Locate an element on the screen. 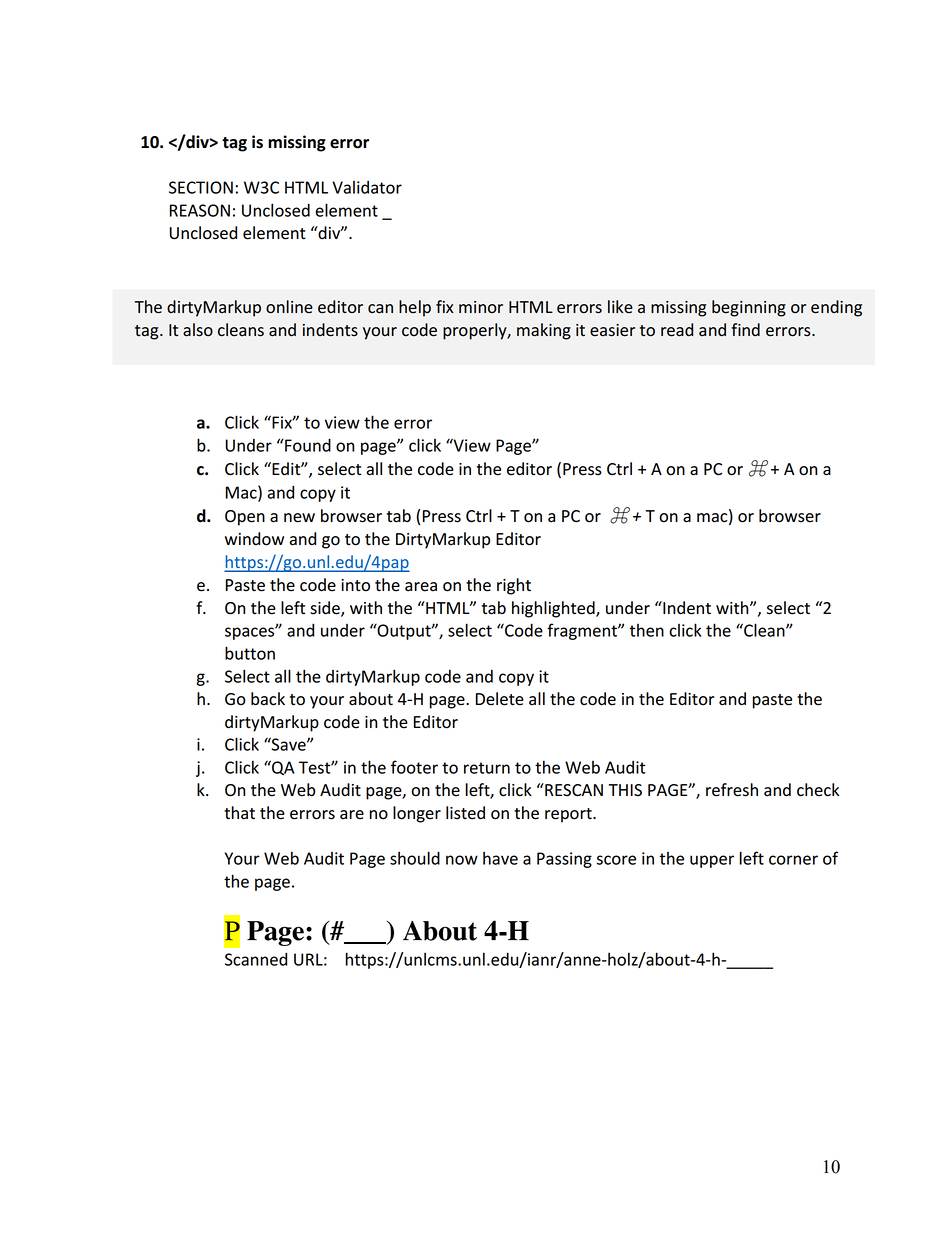  then is located at coordinates (646, 630).
